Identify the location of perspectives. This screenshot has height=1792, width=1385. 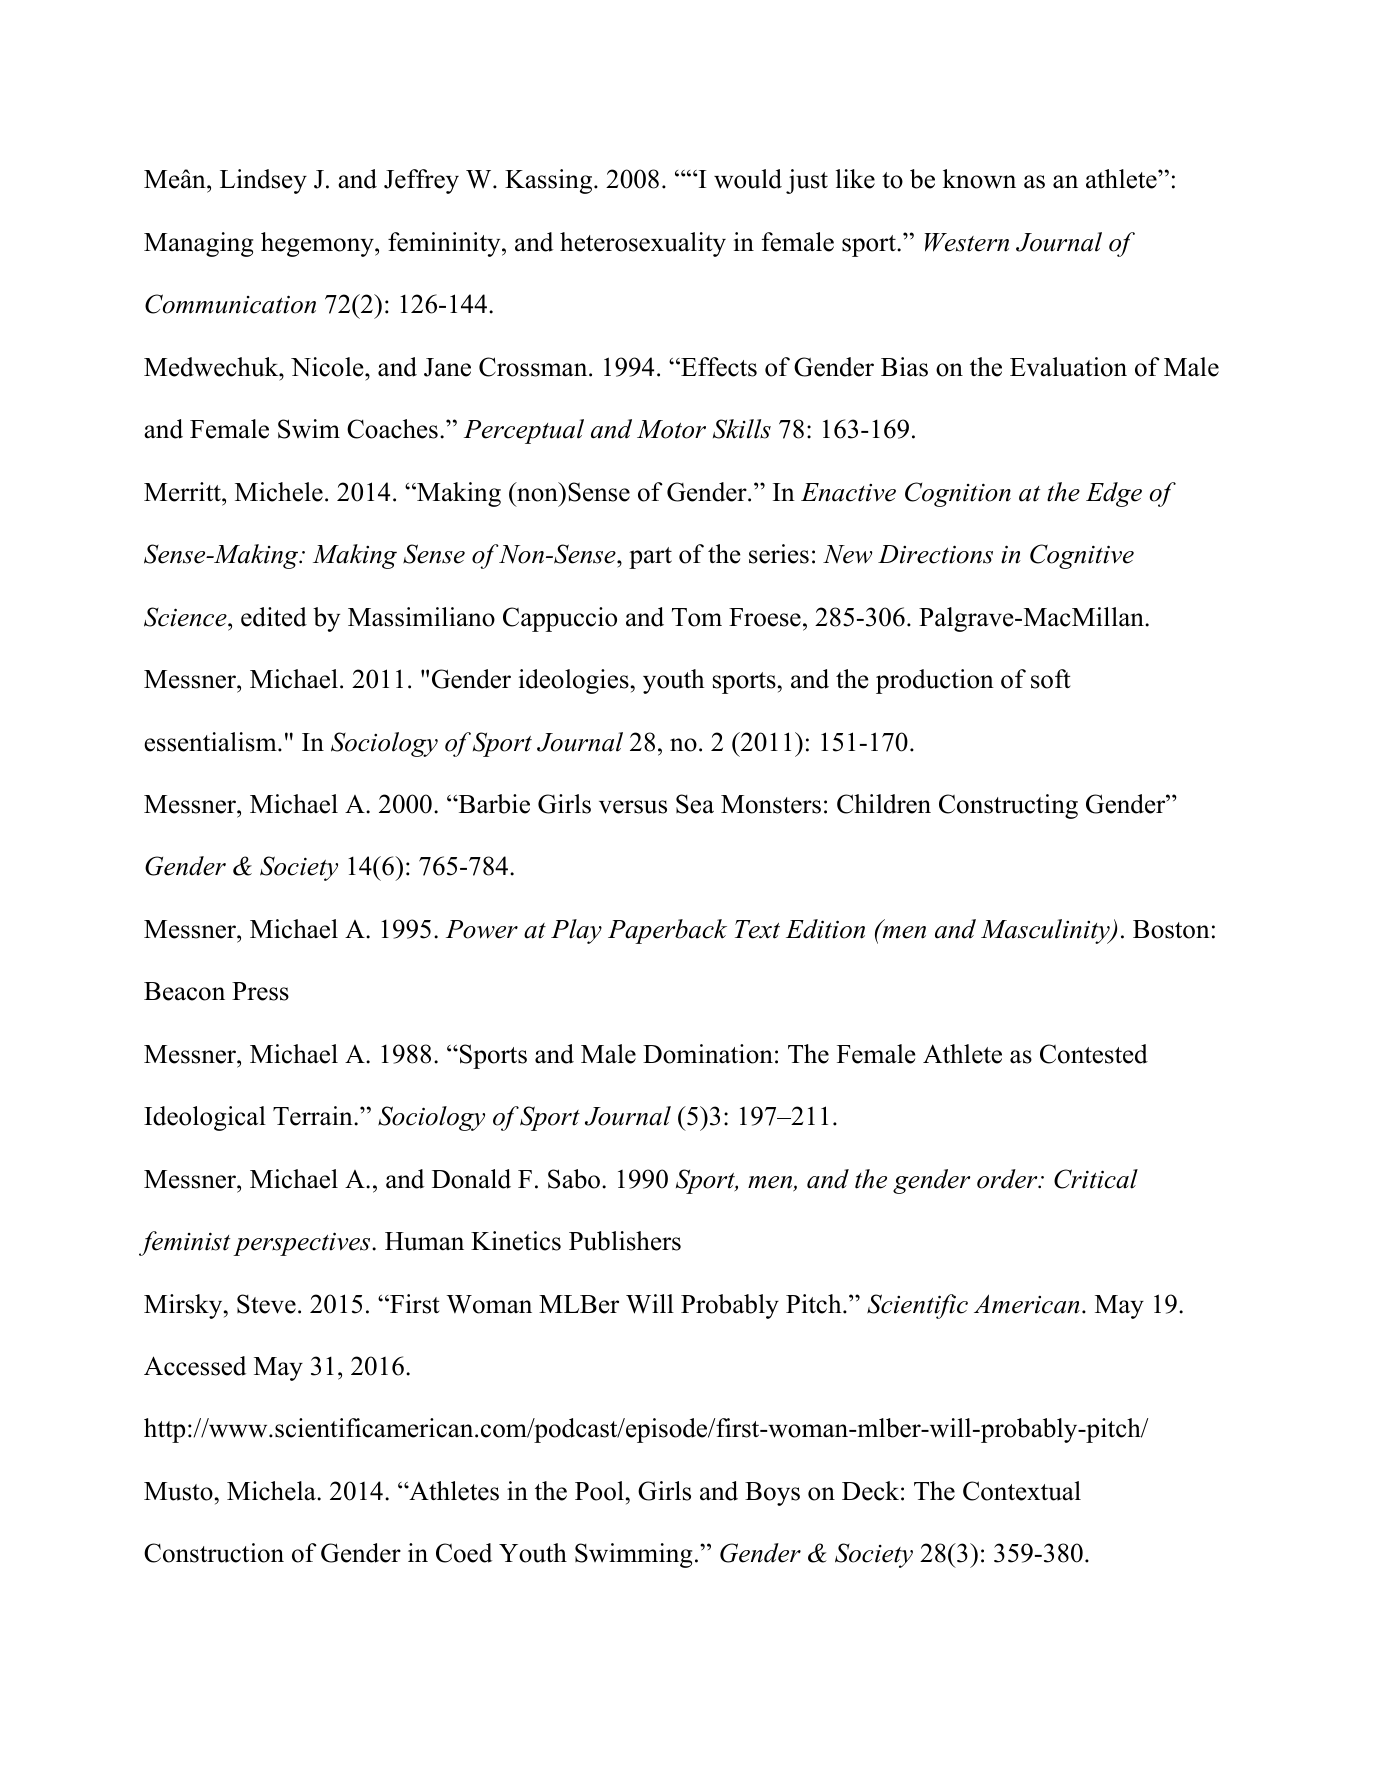
(303, 1244).
